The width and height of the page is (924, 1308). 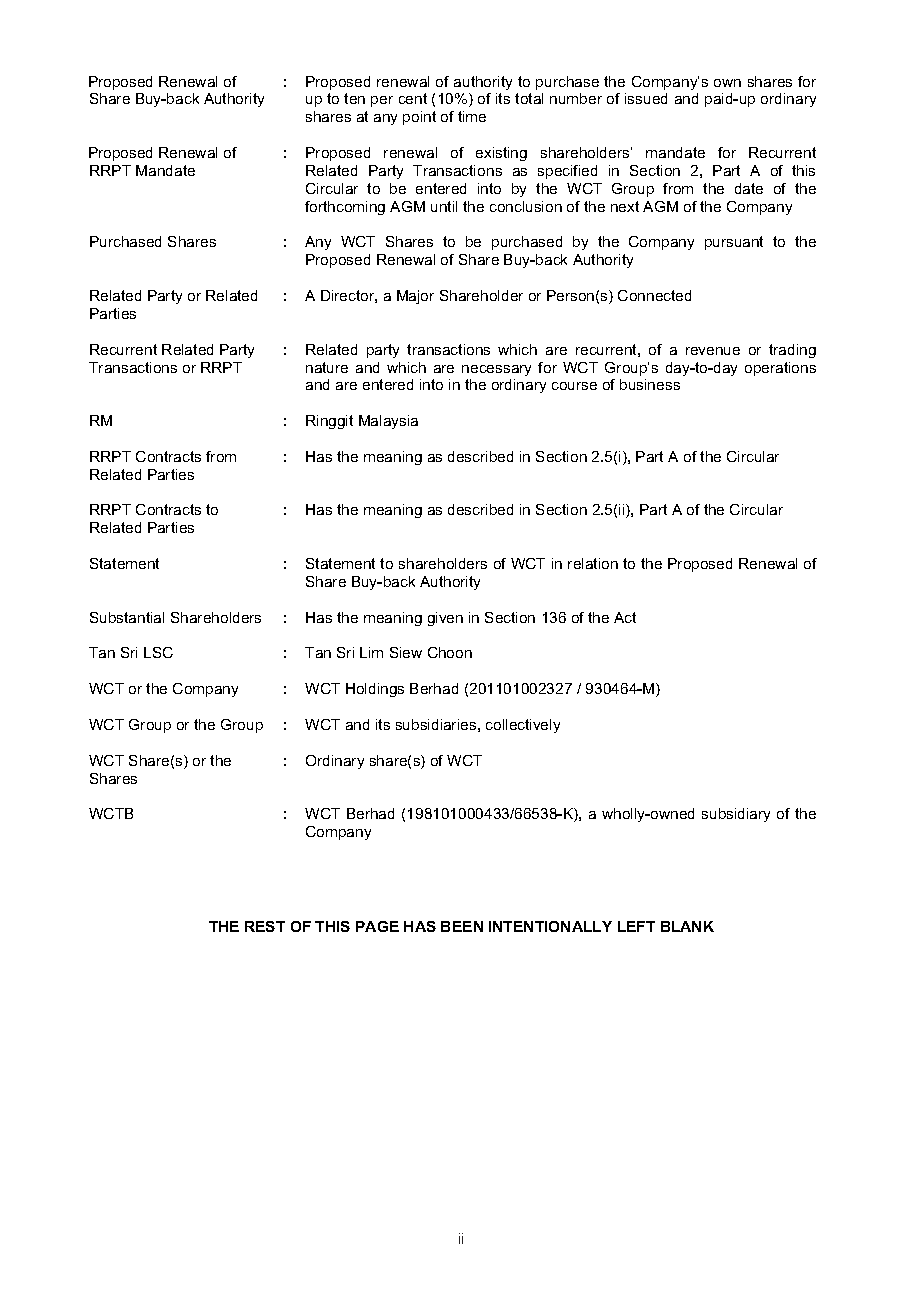 I want to click on relation, so click(x=593, y=563).
